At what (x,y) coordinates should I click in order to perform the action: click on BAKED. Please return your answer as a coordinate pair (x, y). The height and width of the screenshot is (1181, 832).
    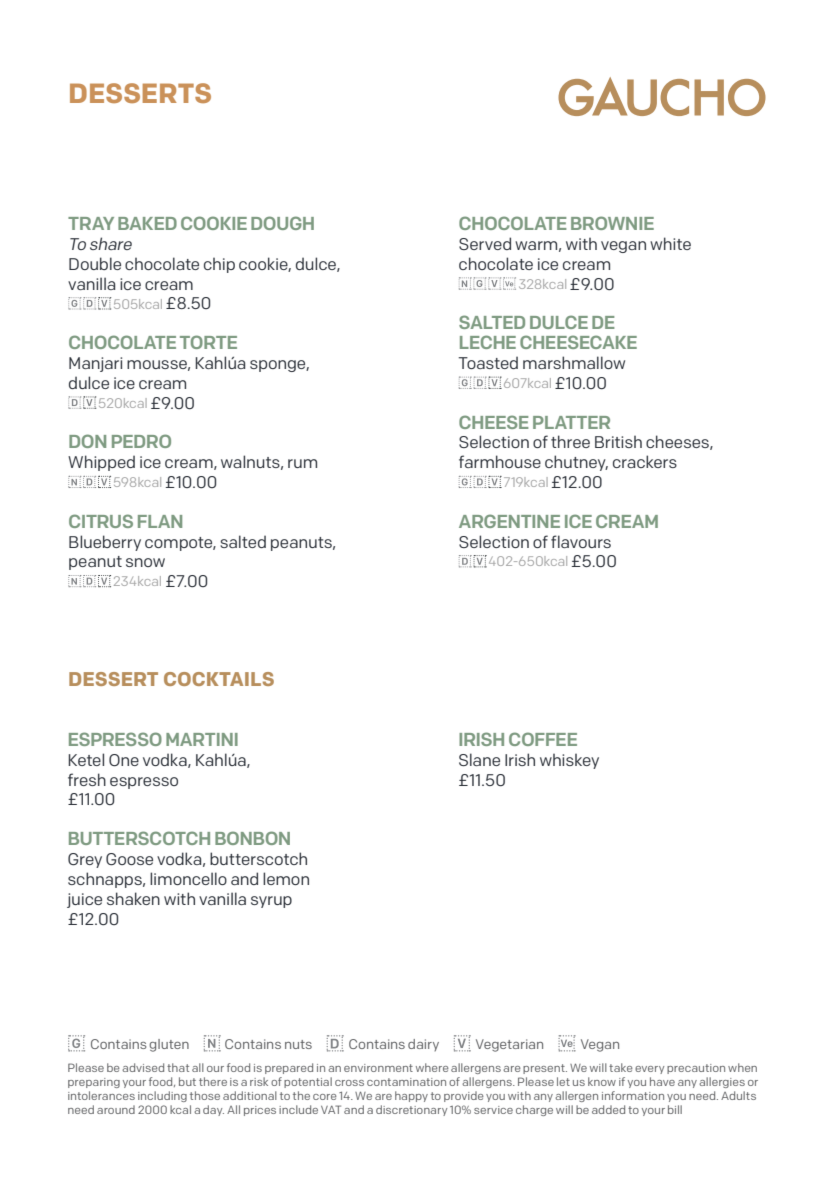
    Looking at the image, I should click on (147, 223).
